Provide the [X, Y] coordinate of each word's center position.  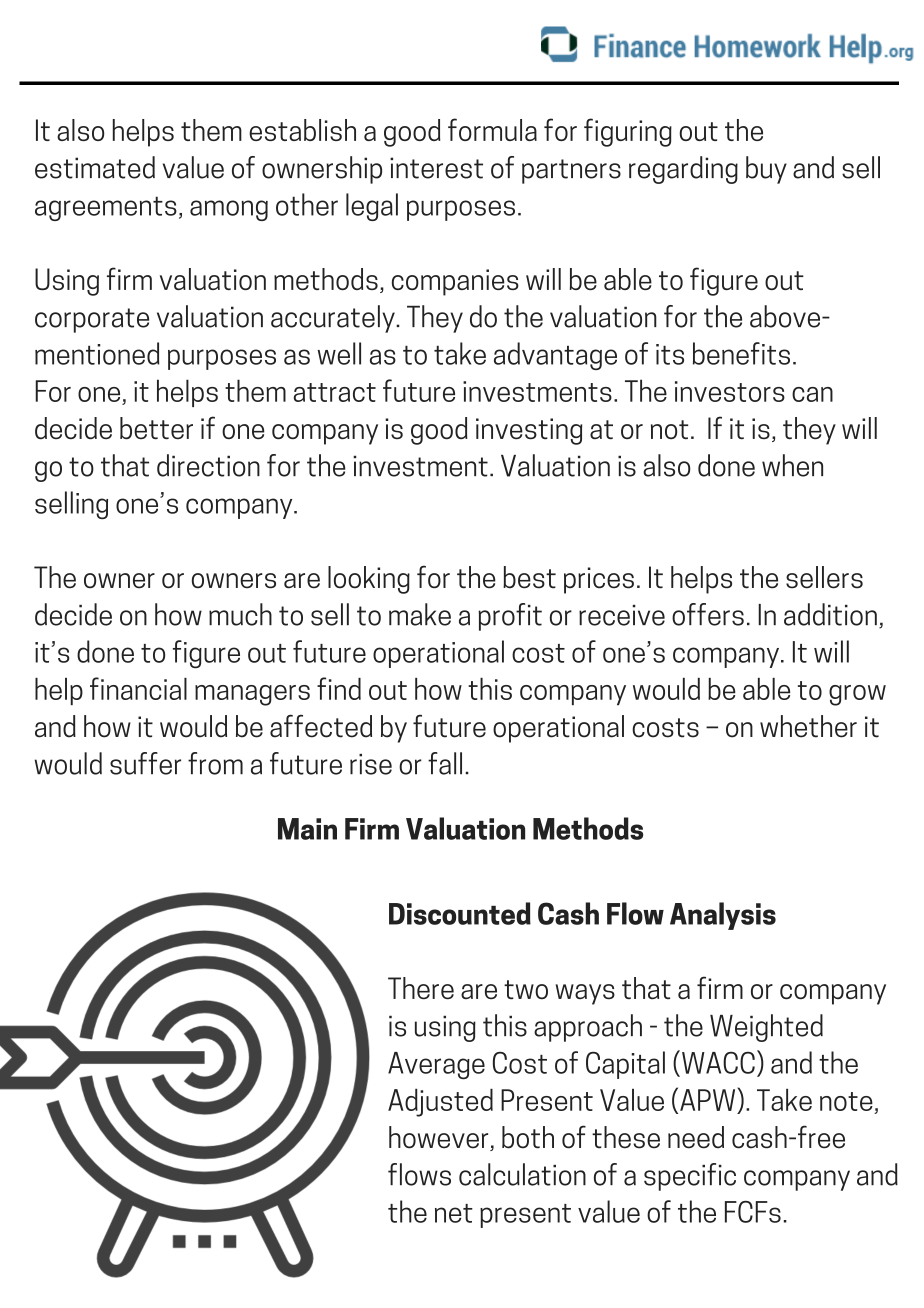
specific [690, 1177]
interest [436, 168]
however [440, 1138]
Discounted [460, 913]
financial [138, 688]
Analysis [723, 916]
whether [808, 726]
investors [730, 391]
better [156, 428]
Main [307, 829]
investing [529, 431]
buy [766, 170]
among [229, 210]
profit [510, 617]
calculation [522, 1174]
